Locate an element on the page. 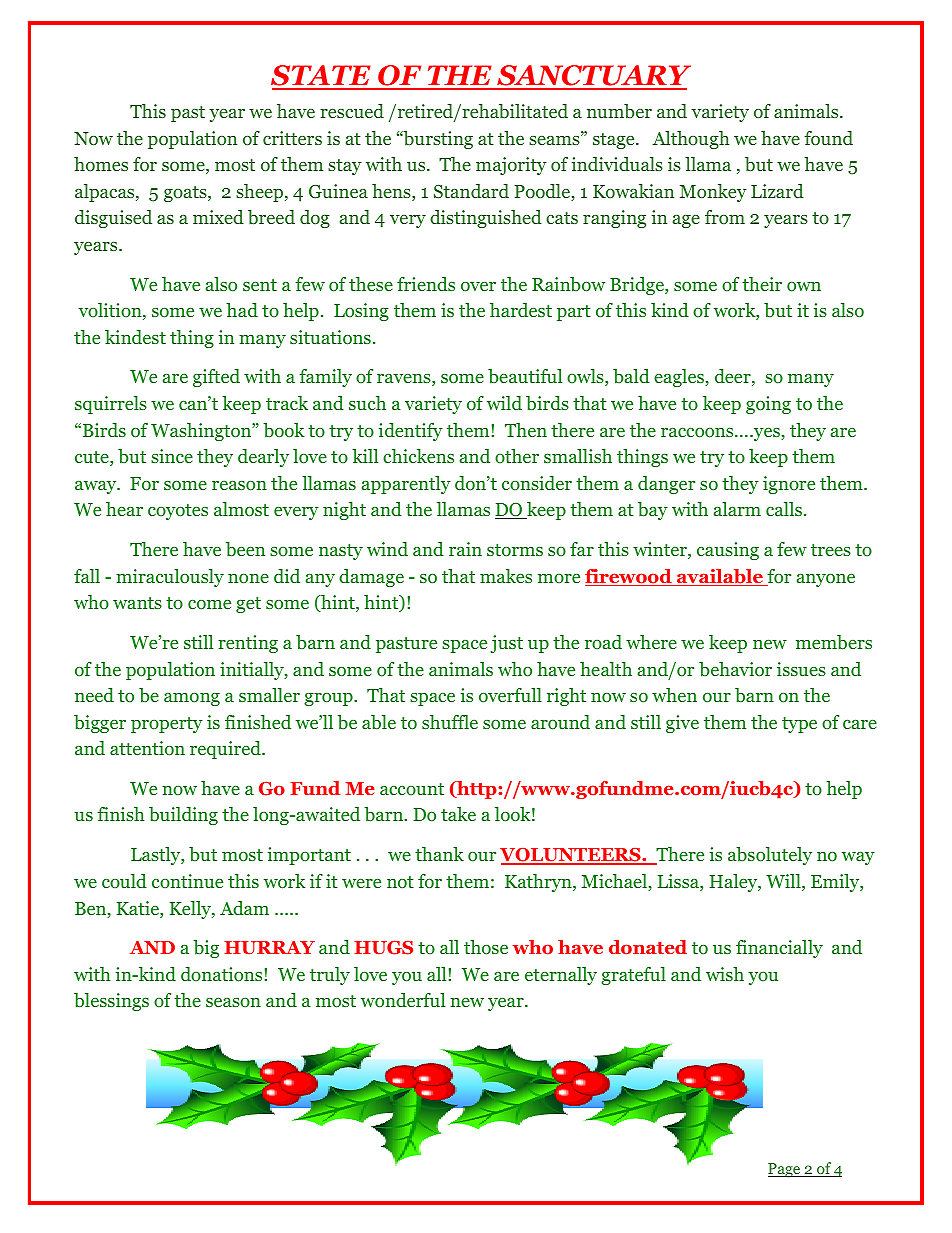 The height and width of the page is (1233, 952). majority is located at coordinates (511, 166).
